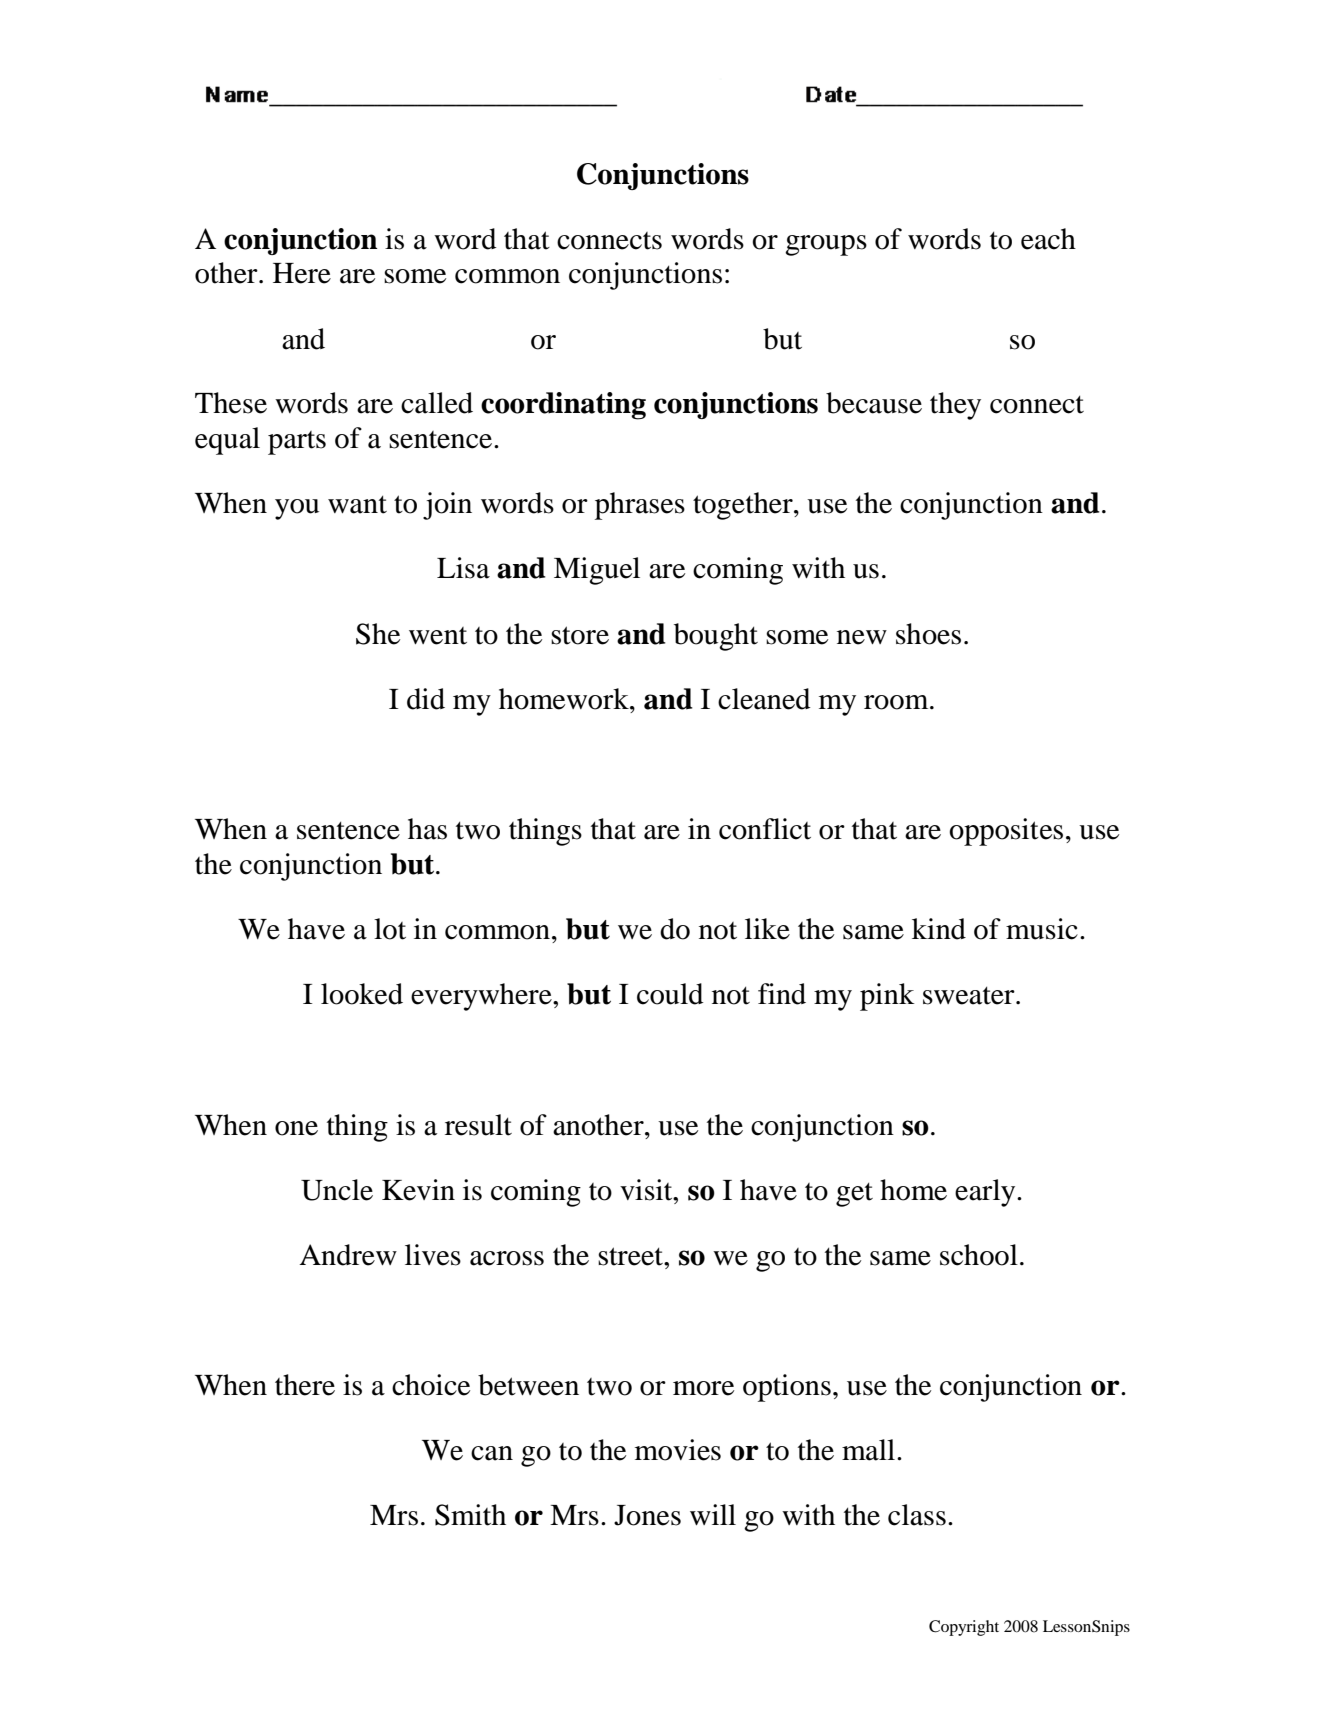 Image resolution: width=1325 pixels, height=1714 pixels. Describe the element at coordinates (647, 1190) in the screenshot. I see `visit` at that location.
